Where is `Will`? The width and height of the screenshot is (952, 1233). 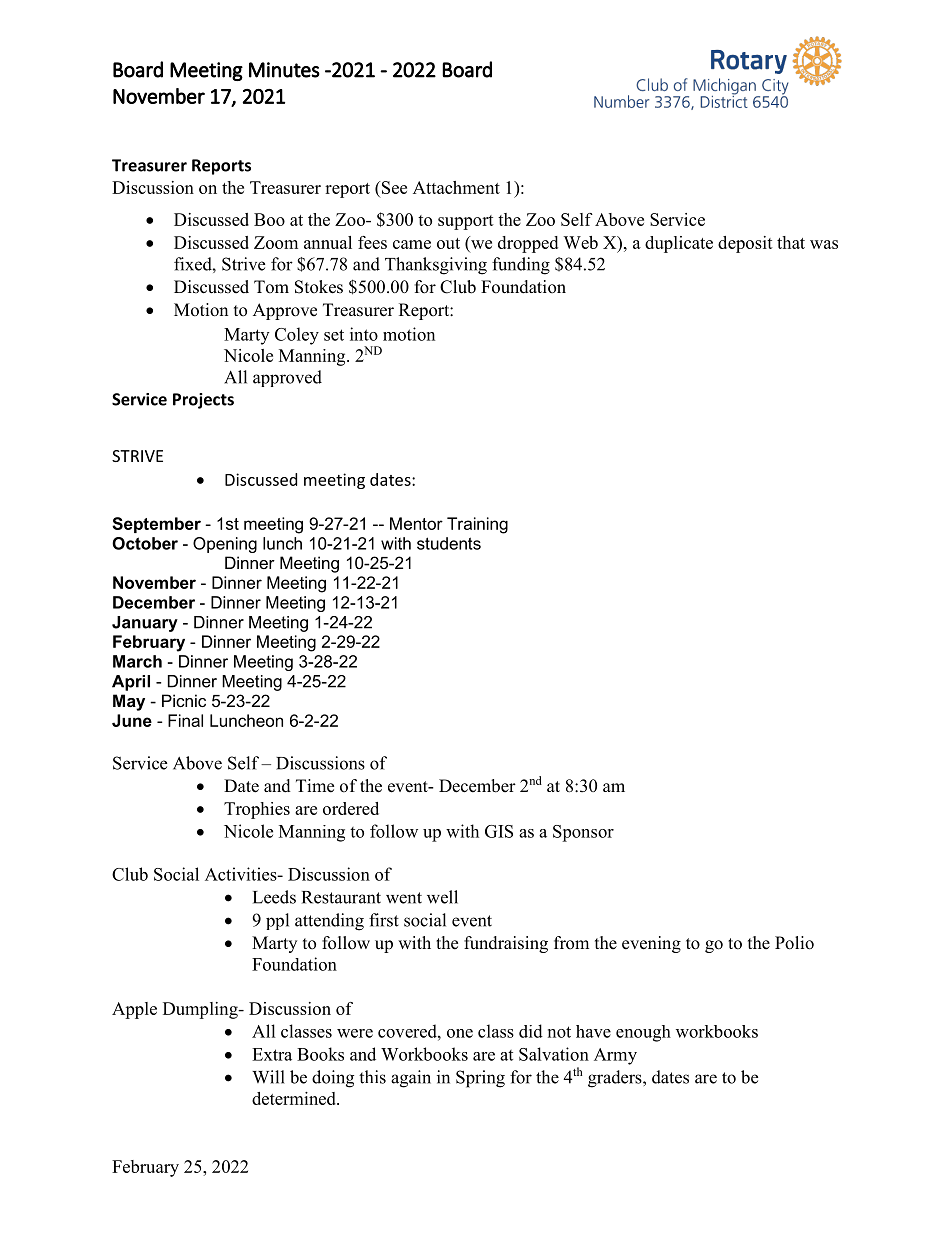
Will is located at coordinates (268, 1077).
